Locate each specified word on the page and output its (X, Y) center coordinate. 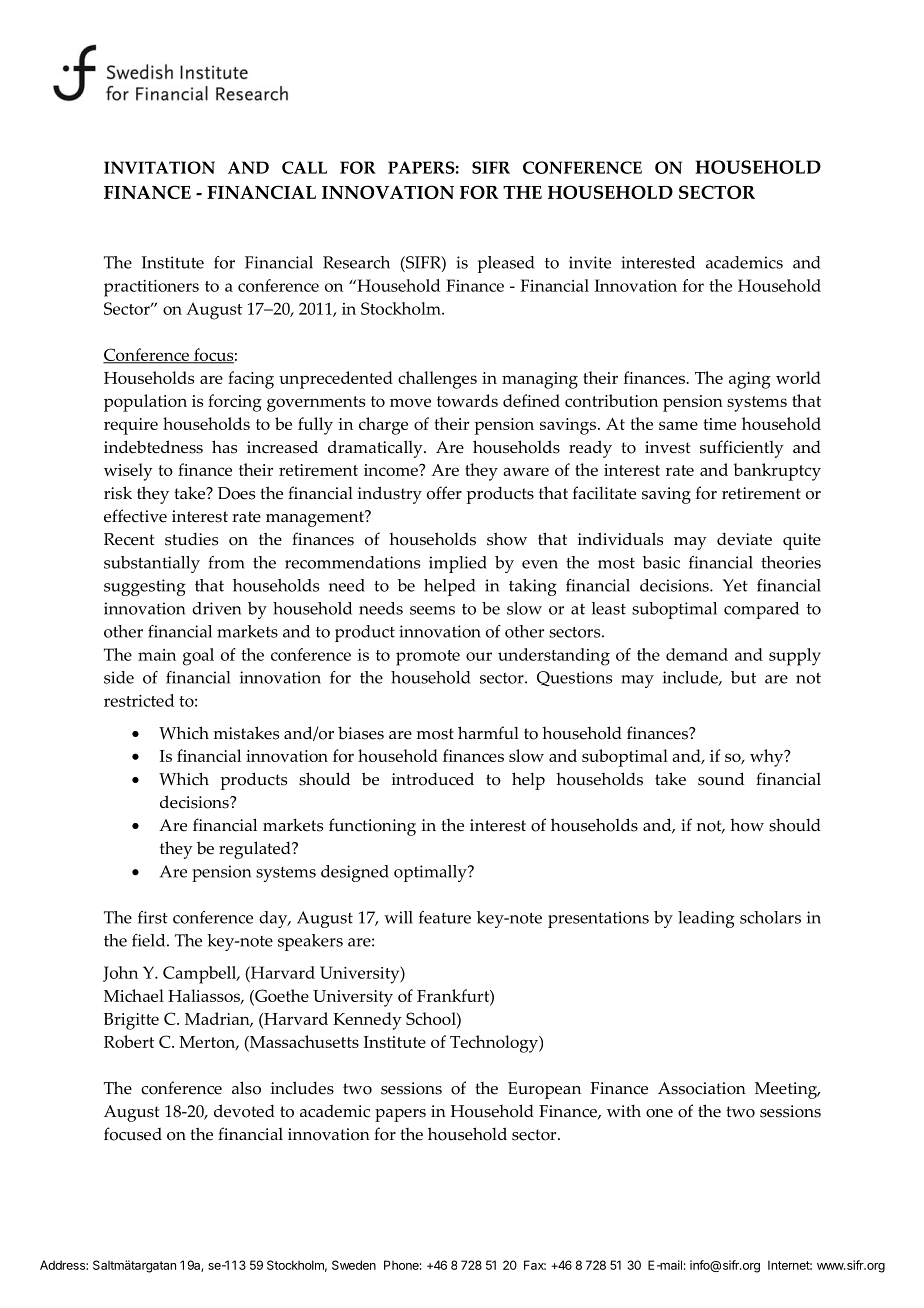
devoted (244, 1111)
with (624, 1110)
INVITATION (159, 167)
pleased (506, 264)
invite (590, 262)
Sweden (354, 1265)
